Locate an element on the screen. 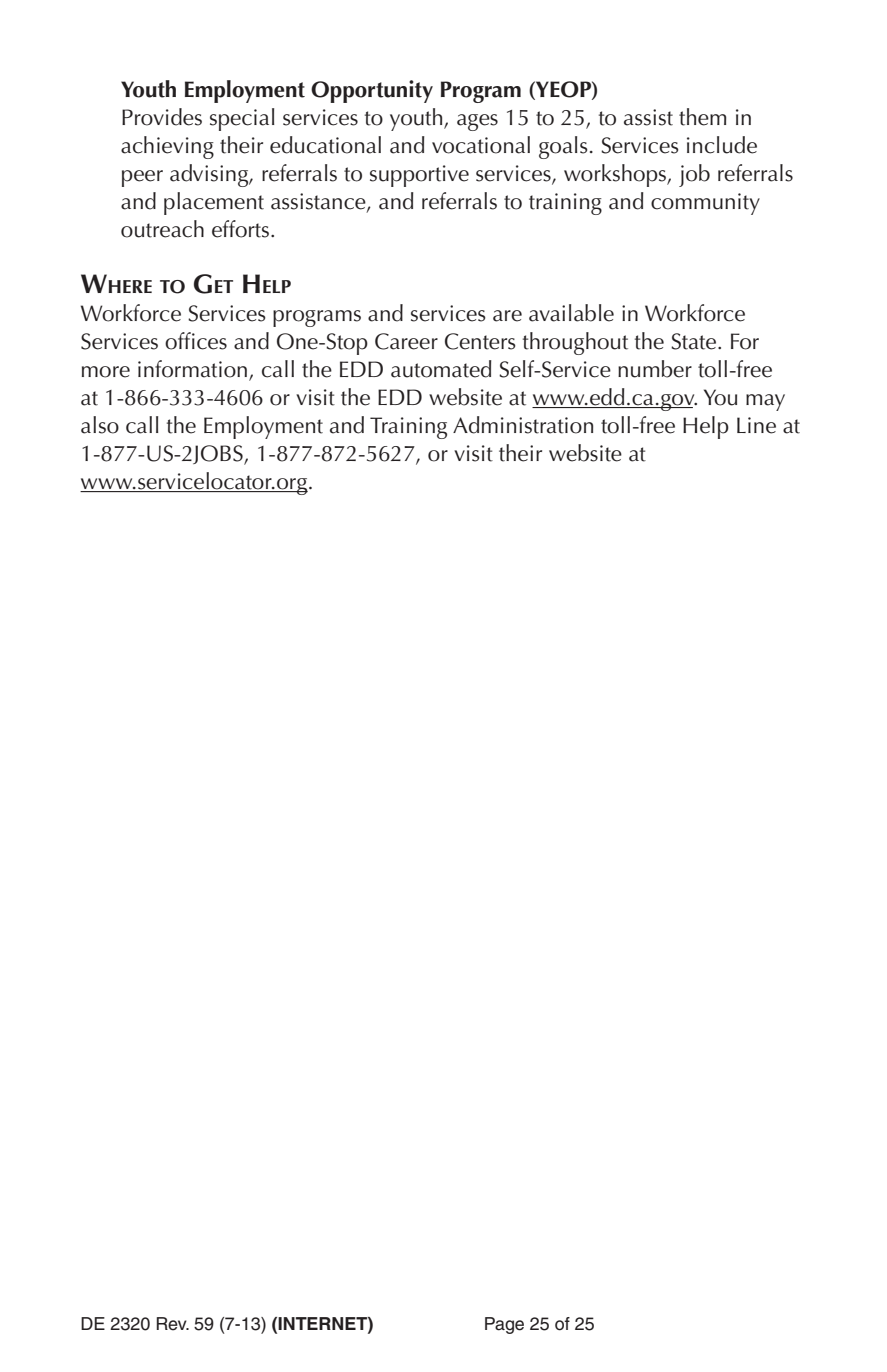  also is located at coordinates (100, 425).
